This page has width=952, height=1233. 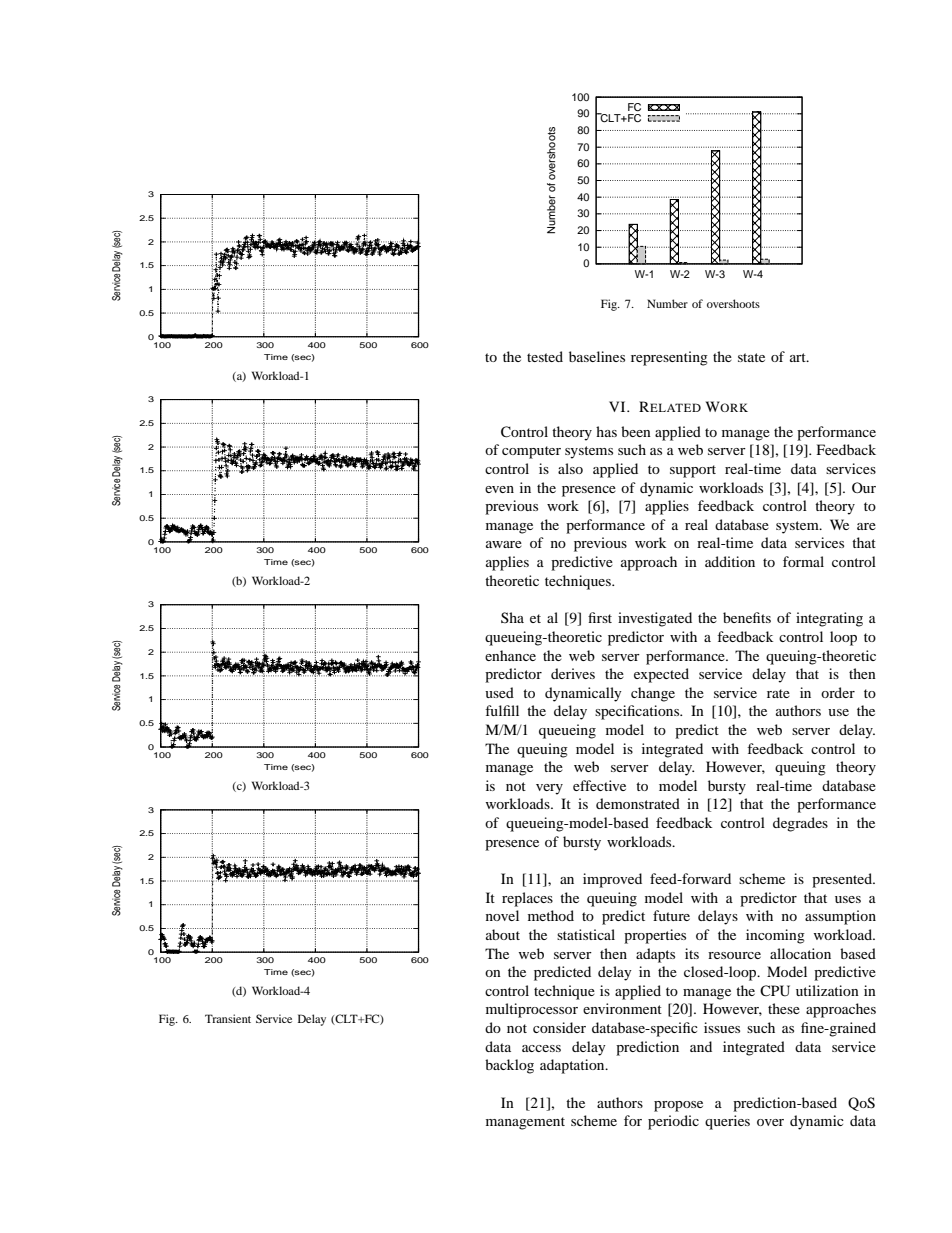 What do you see at coordinates (838, 692) in the page?
I see `order` at bounding box center [838, 692].
